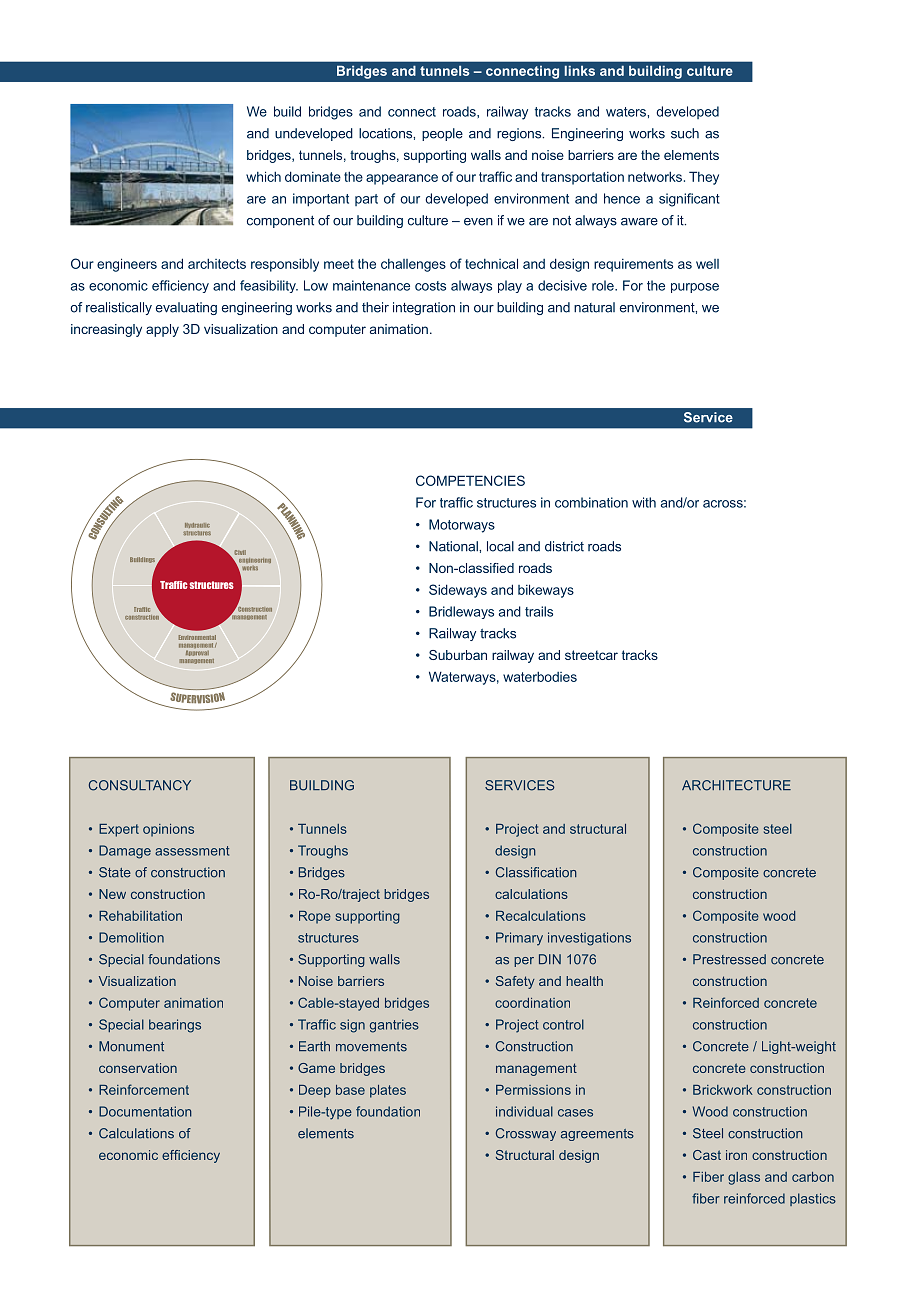 This document has width=924, height=1308. Describe the element at coordinates (140, 785) in the document. I see `CONSULTANCY` at that location.
